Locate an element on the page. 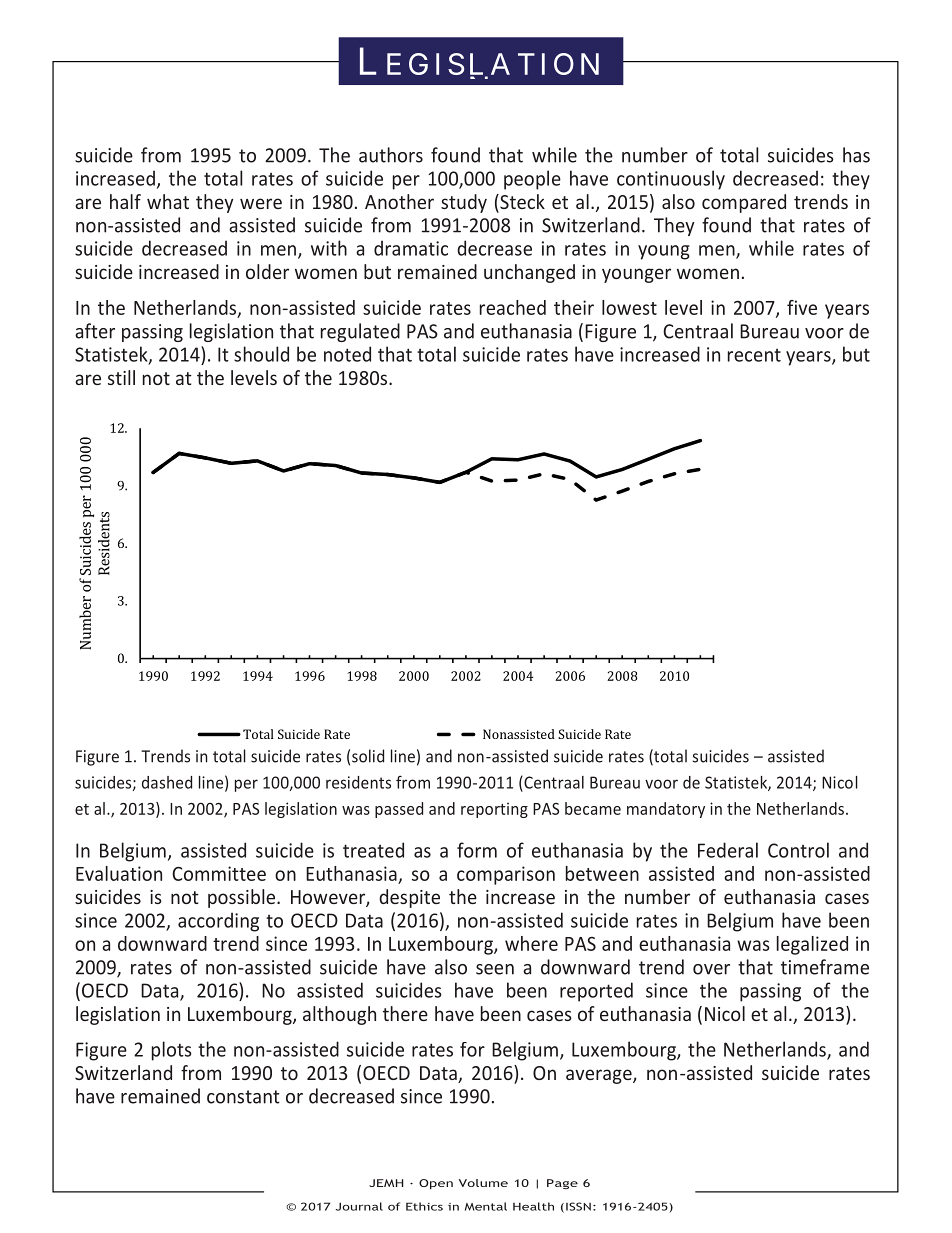 The image size is (952, 1233). recent is located at coordinates (754, 355).
